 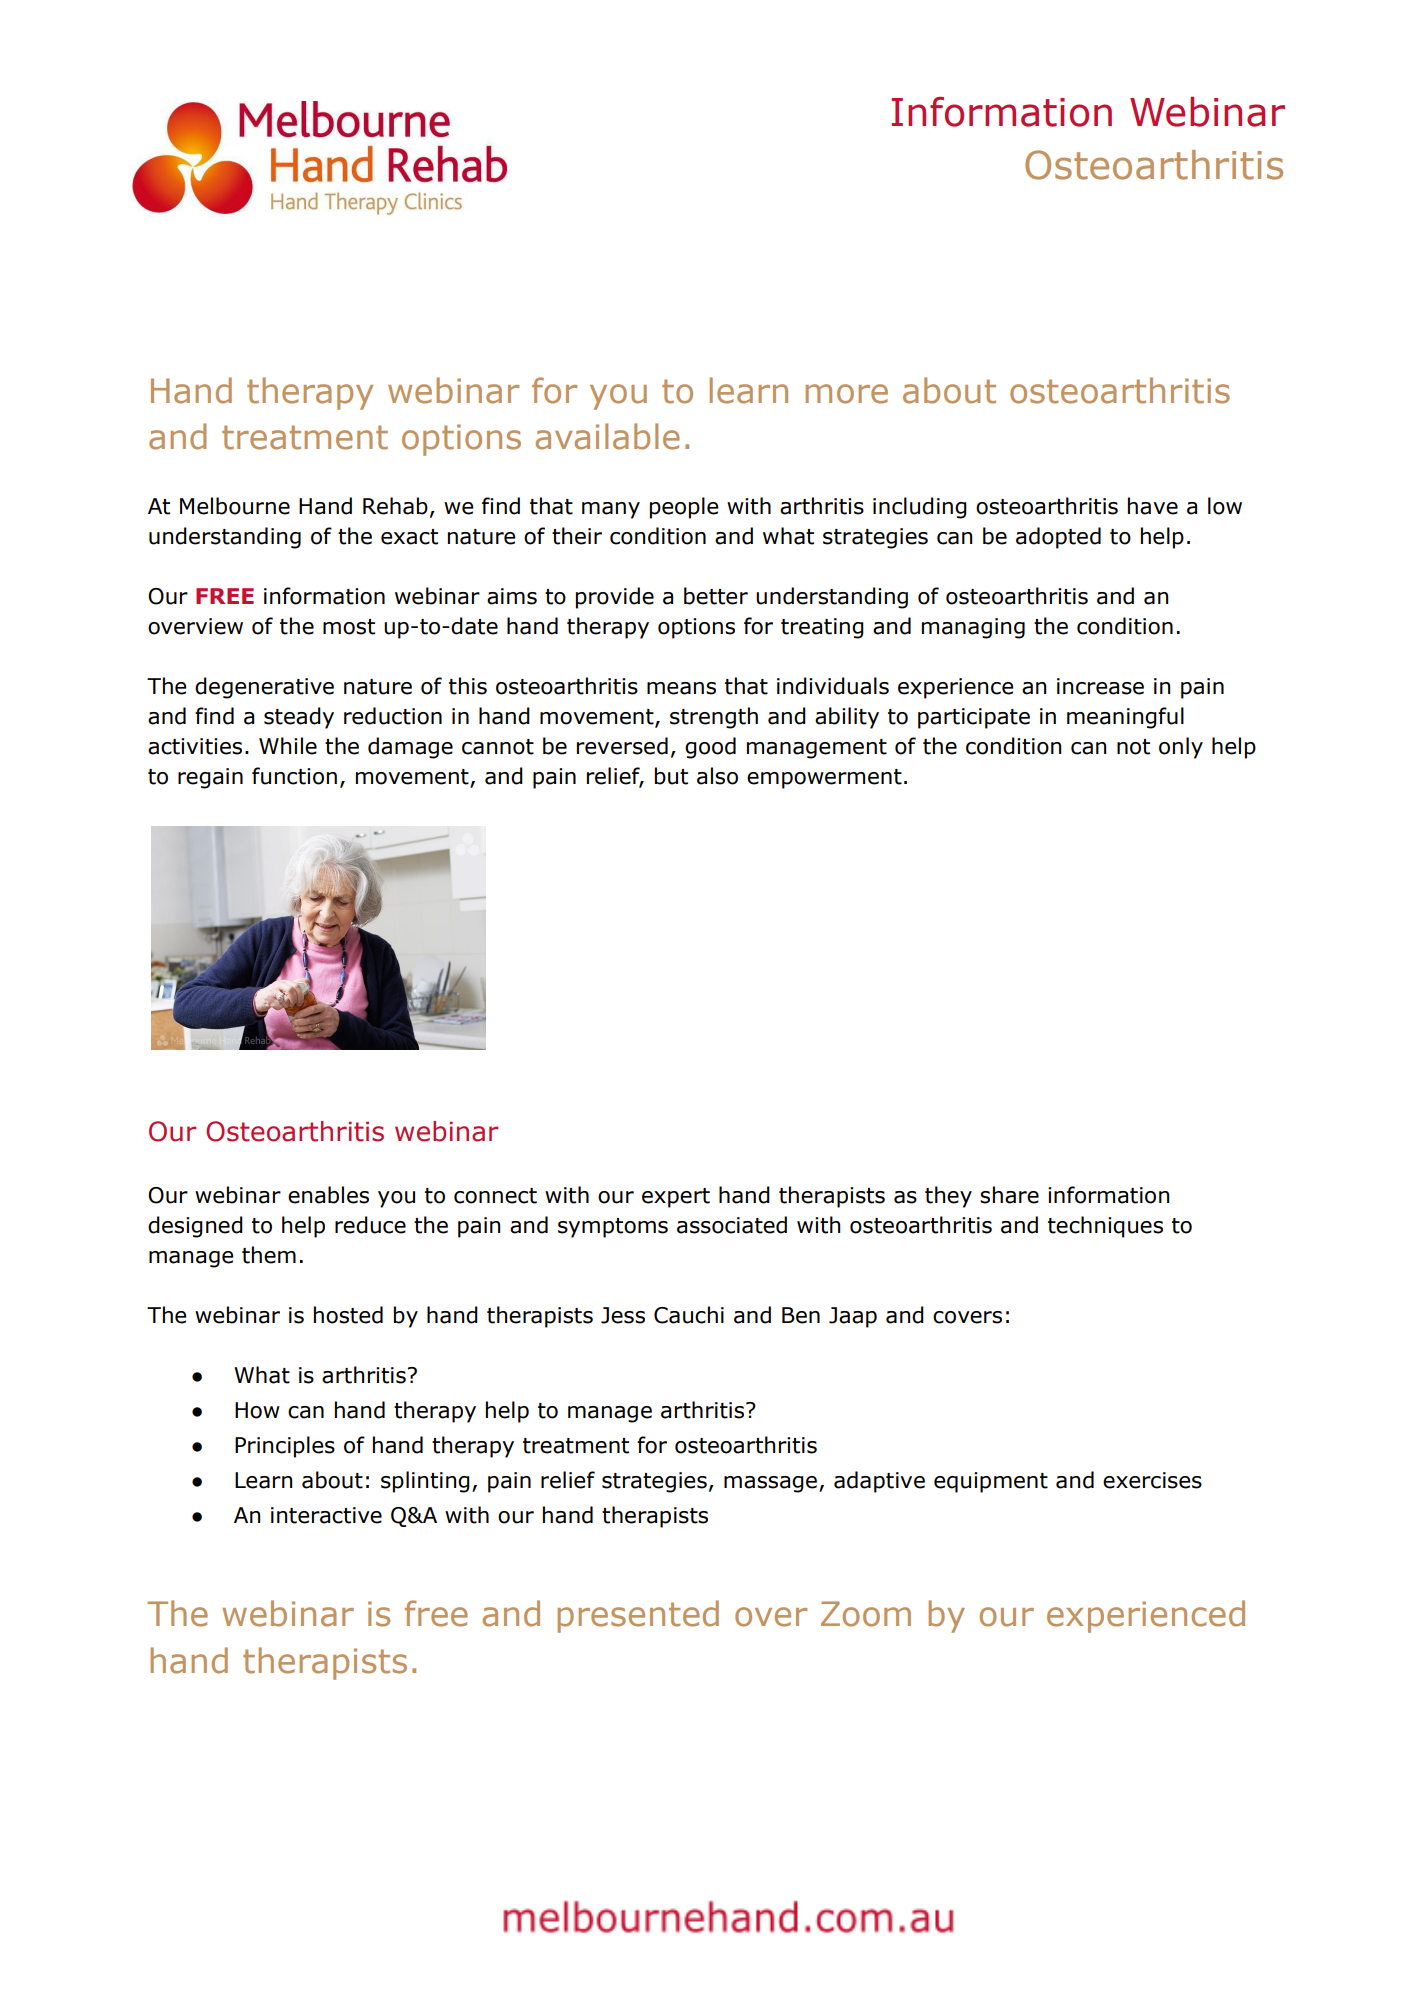 What do you see at coordinates (676, 1198) in the image?
I see `expert` at bounding box center [676, 1198].
